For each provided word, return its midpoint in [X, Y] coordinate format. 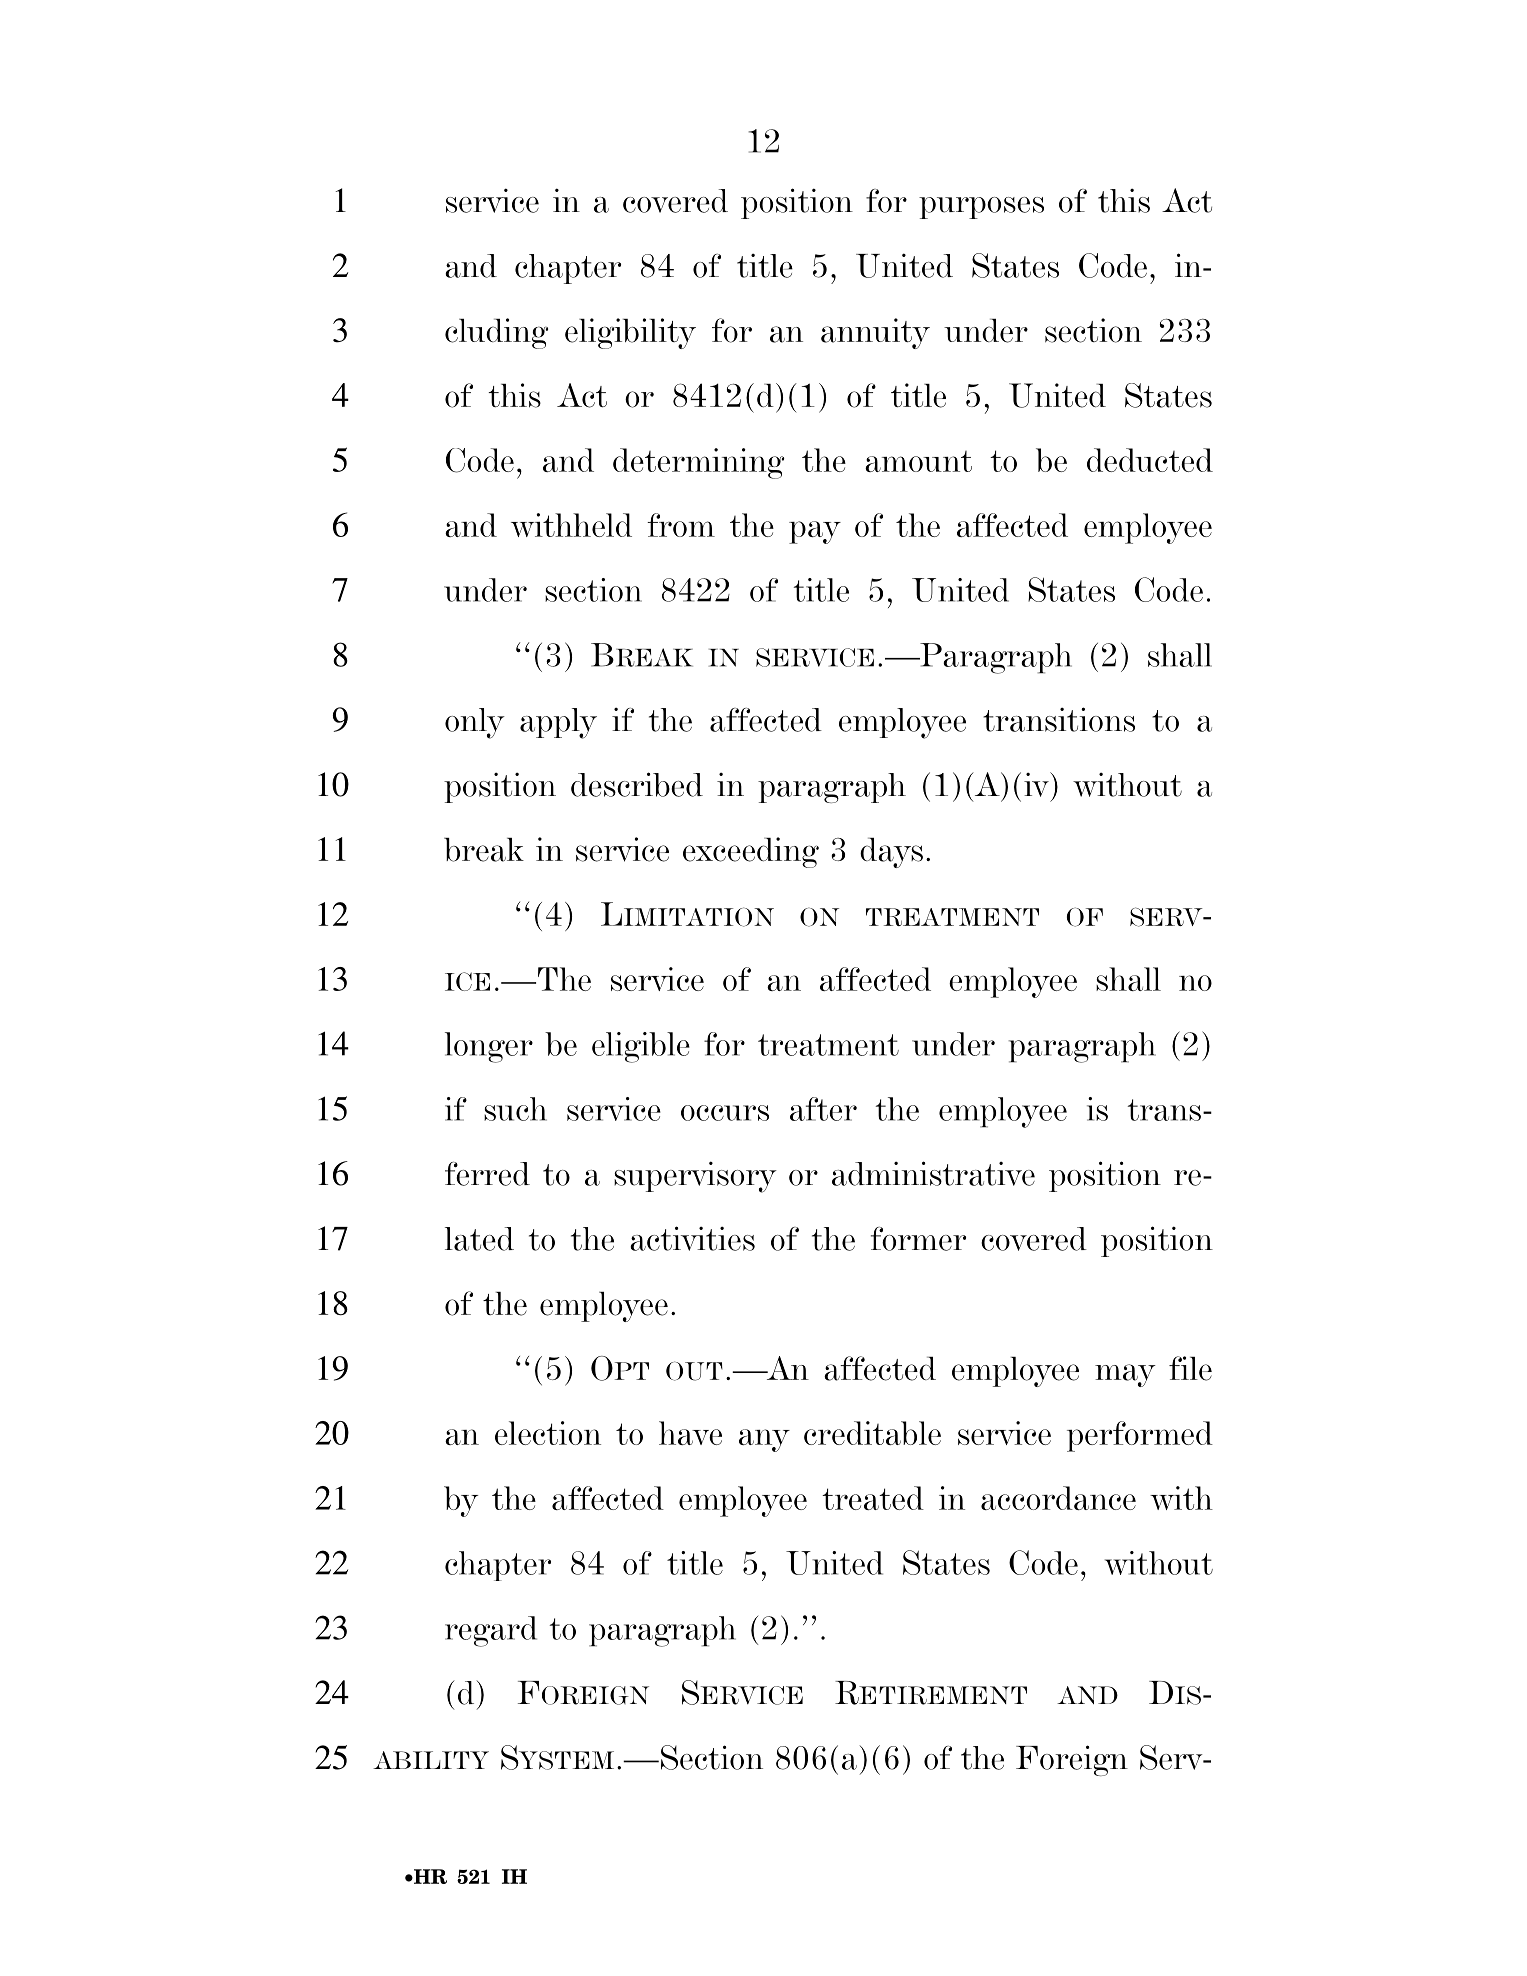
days [891, 853]
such [515, 1109]
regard [491, 1631]
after [823, 1109]
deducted [1150, 460]
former [918, 1239]
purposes [981, 208]
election [548, 1433]
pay [815, 532]
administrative [933, 1173]
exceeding [751, 852]
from [681, 525]
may [1125, 1375]
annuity [875, 333]
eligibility [630, 333]
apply [558, 723]
